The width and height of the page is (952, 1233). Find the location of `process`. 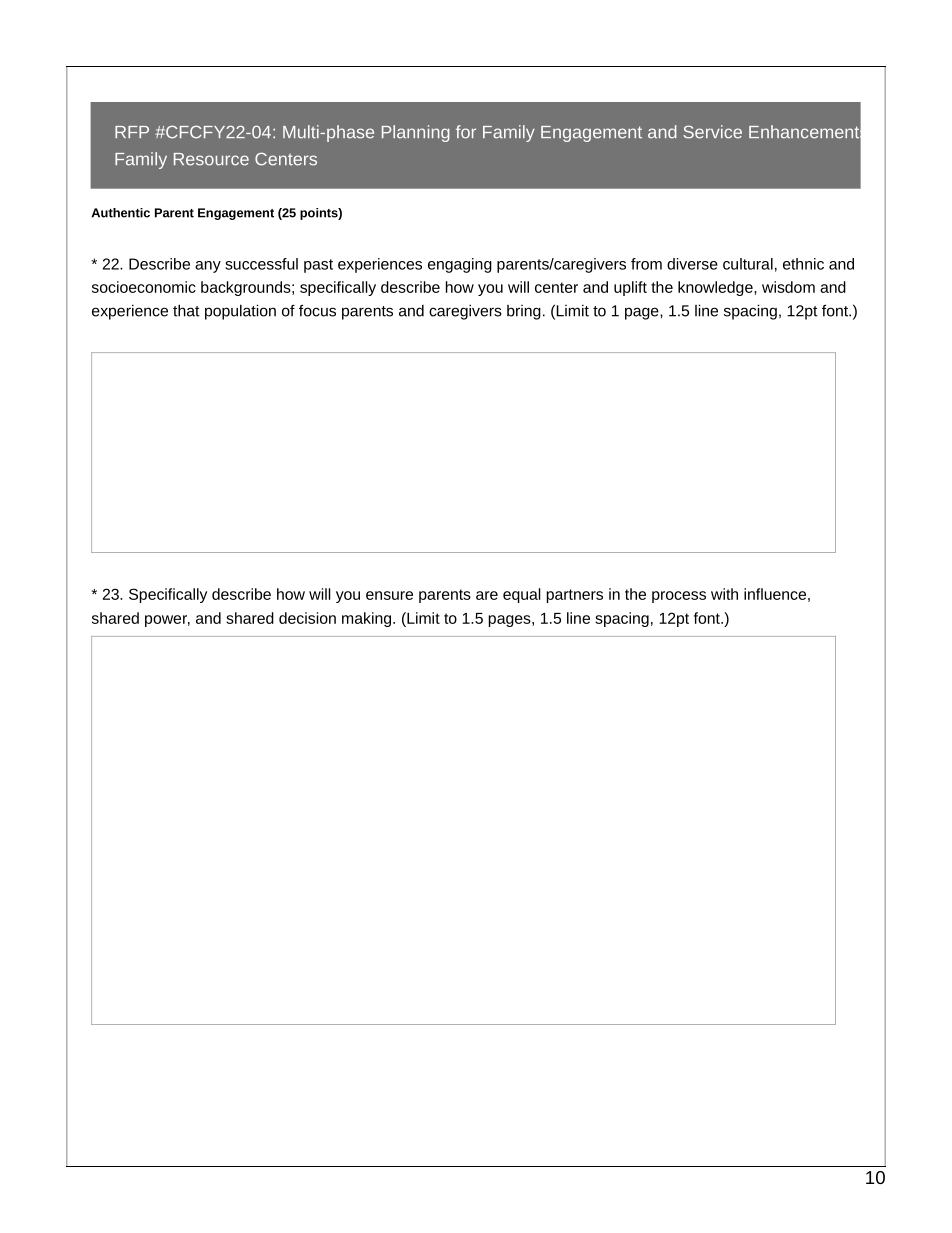

process is located at coordinates (679, 597).
